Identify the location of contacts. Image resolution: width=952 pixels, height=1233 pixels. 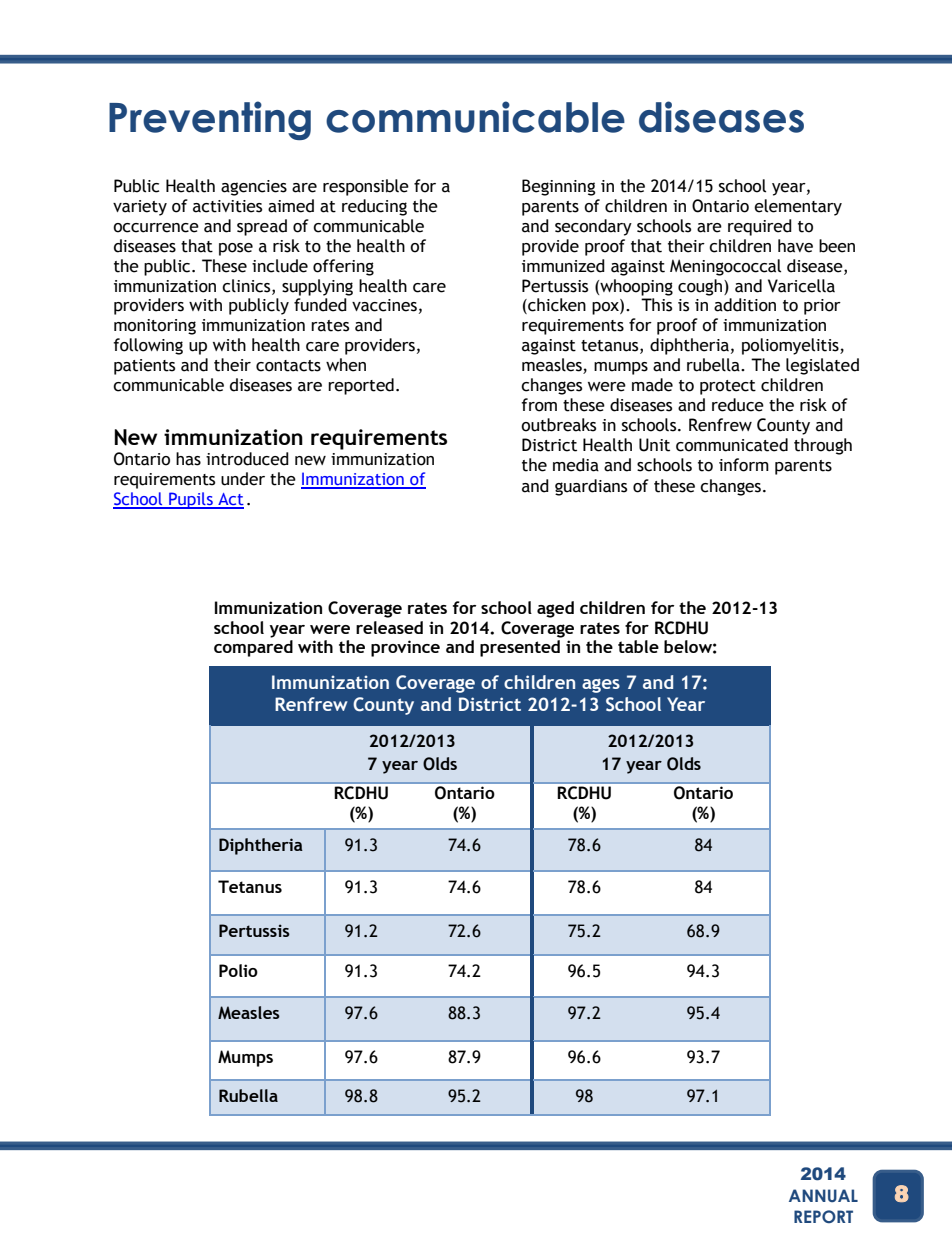
(288, 366).
